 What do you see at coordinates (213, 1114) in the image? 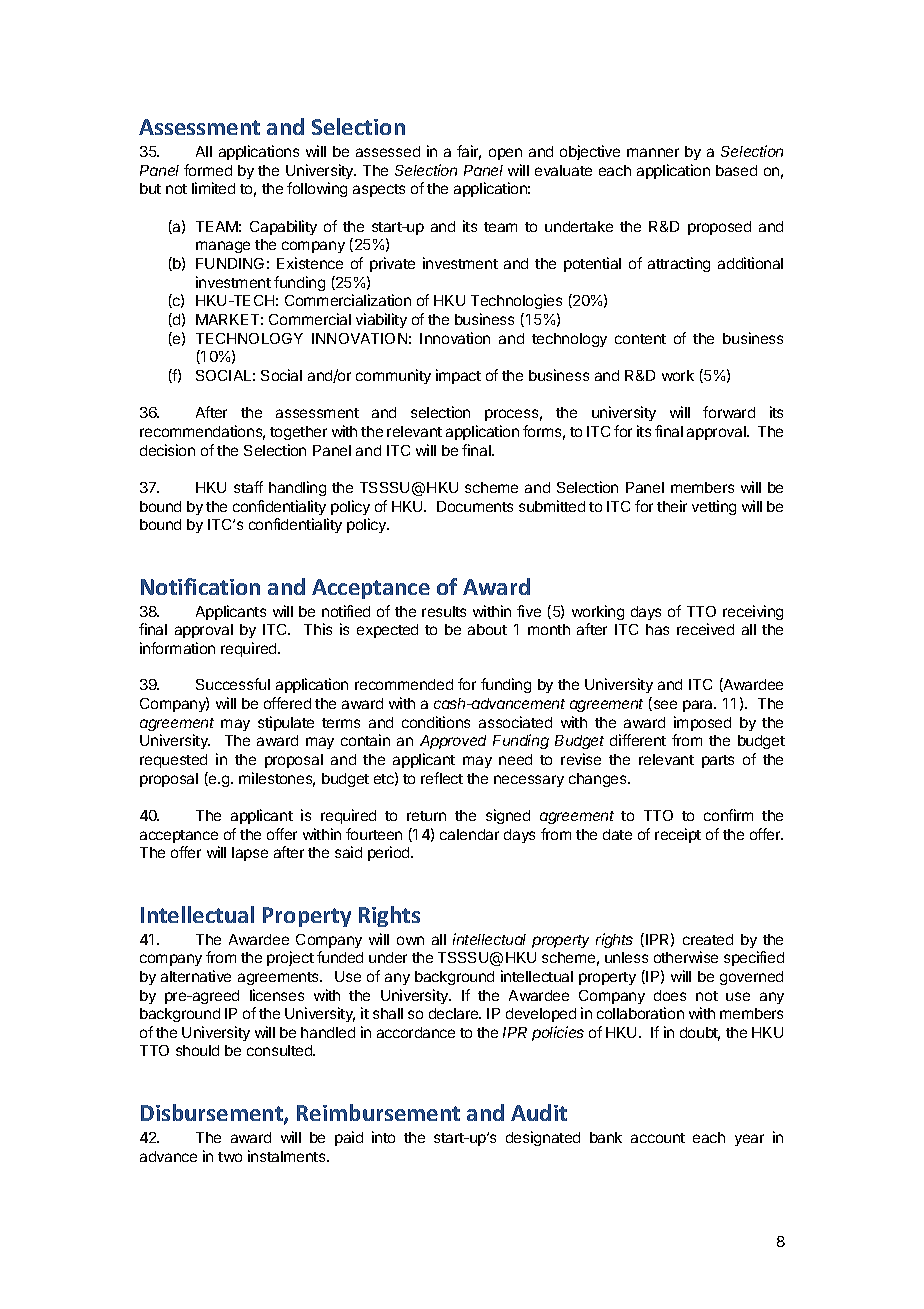
I see `Disbursement` at bounding box center [213, 1114].
